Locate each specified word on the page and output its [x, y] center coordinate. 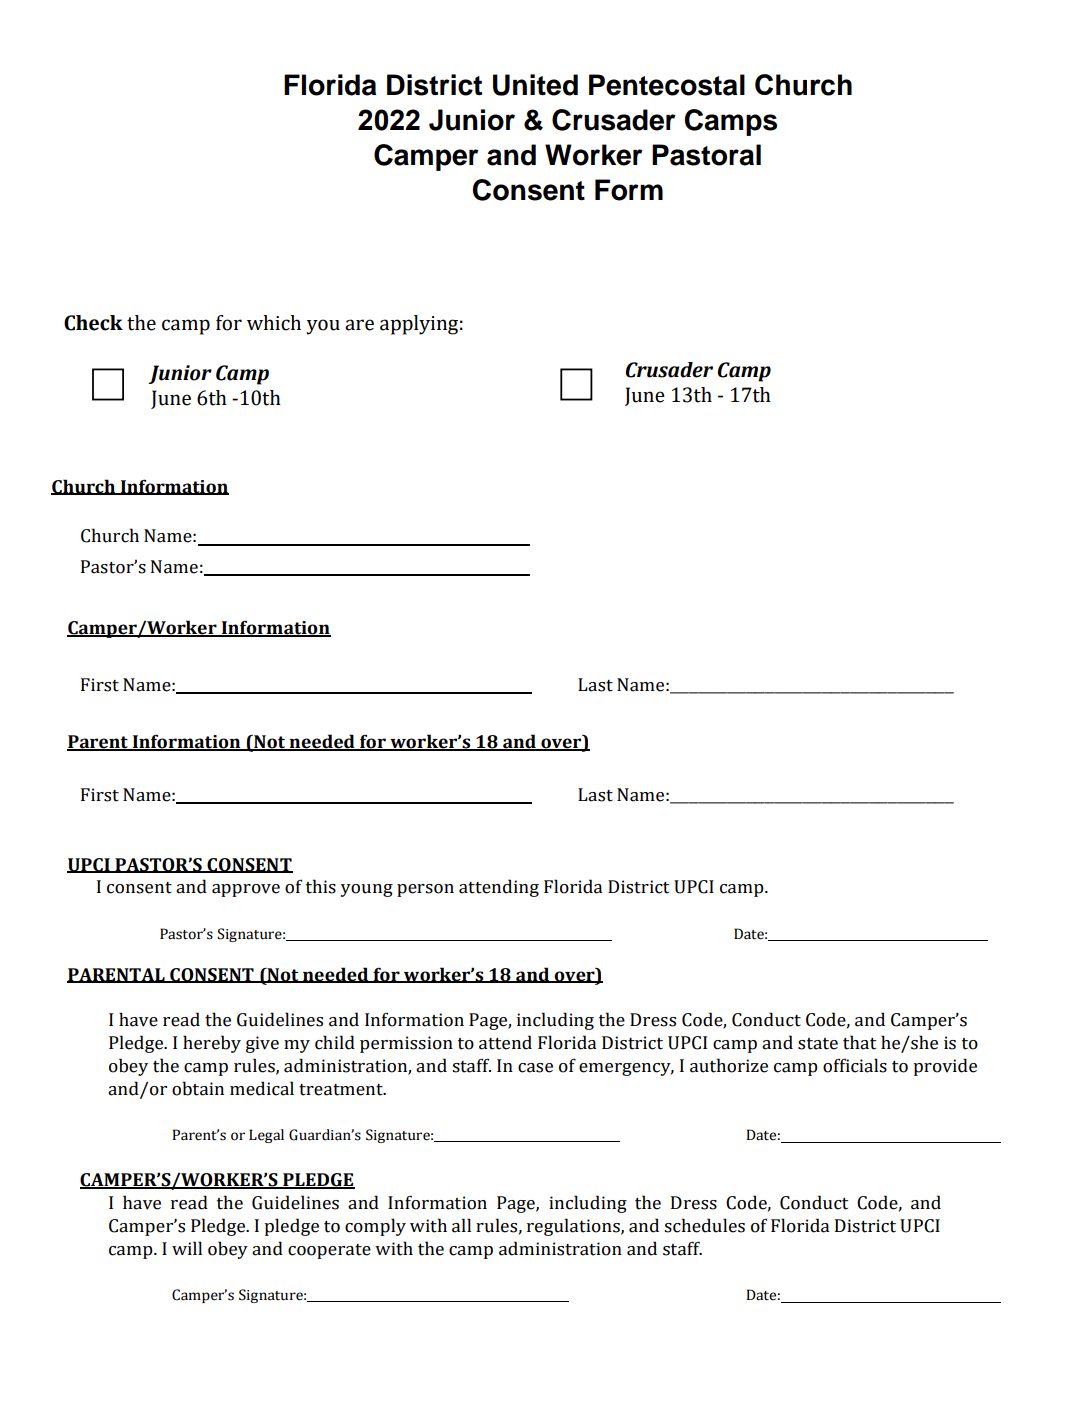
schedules [704, 1225]
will [187, 1248]
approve [246, 890]
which [274, 323]
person [425, 890]
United [535, 85]
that [859, 1042]
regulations [574, 1227]
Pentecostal [667, 85]
